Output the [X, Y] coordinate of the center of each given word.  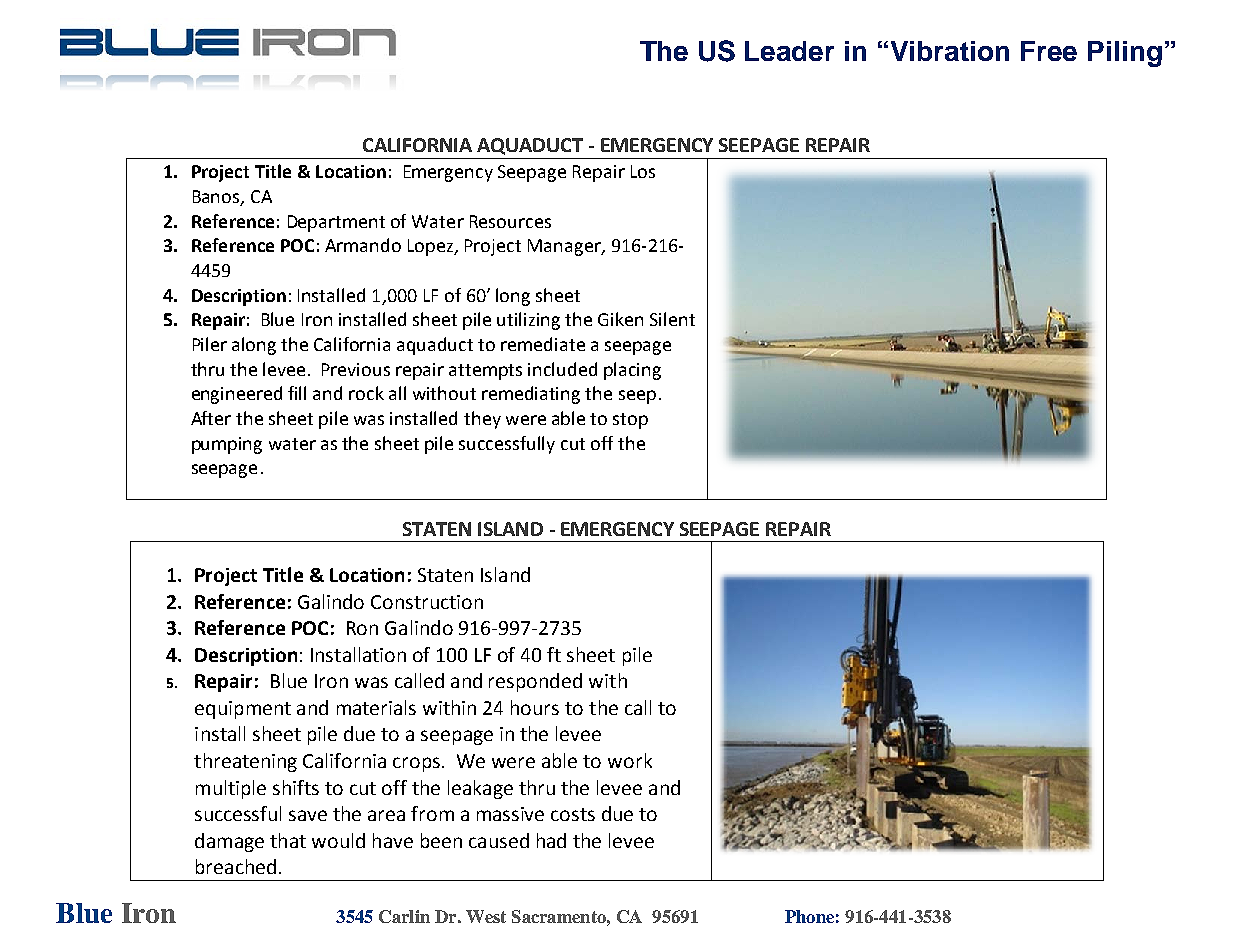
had [551, 840]
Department [336, 223]
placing [632, 371]
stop [630, 421]
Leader [789, 51]
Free [1049, 51]
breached [236, 866]
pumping [227, 445]
